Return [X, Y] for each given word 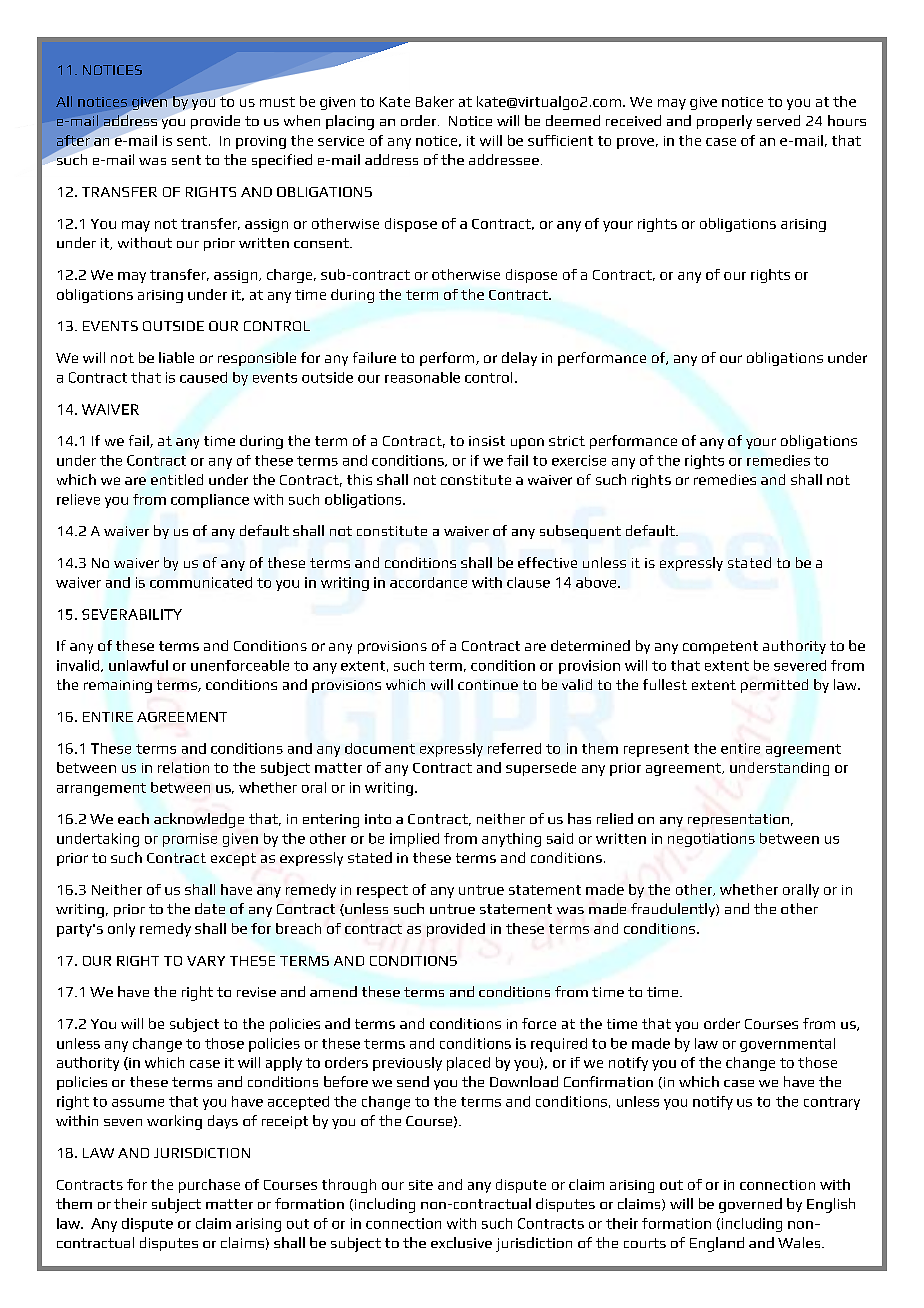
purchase [209, 1186]
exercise [579, 460]
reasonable [422, 377]
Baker [435, 101]
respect [382, 891]
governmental [787, 1045]
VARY [206, 961]
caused [203, 377]
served [778, 120]
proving [261, 142]
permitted [774, 686]
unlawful [138, 665]
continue [488, 685]
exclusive [461, 1242]
